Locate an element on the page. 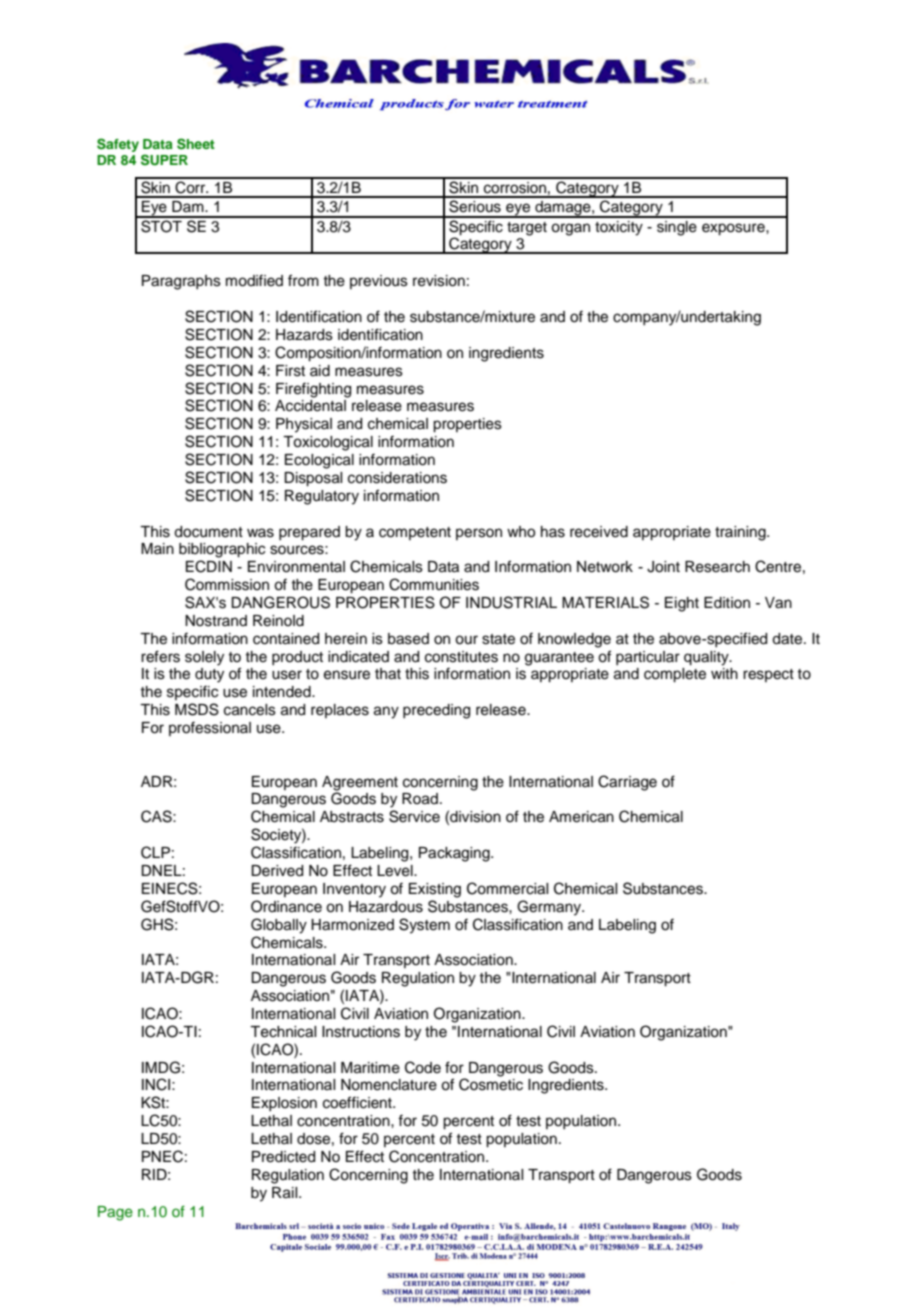 This page has width=924, height=1308. with is located at coordinates (724, 673).
